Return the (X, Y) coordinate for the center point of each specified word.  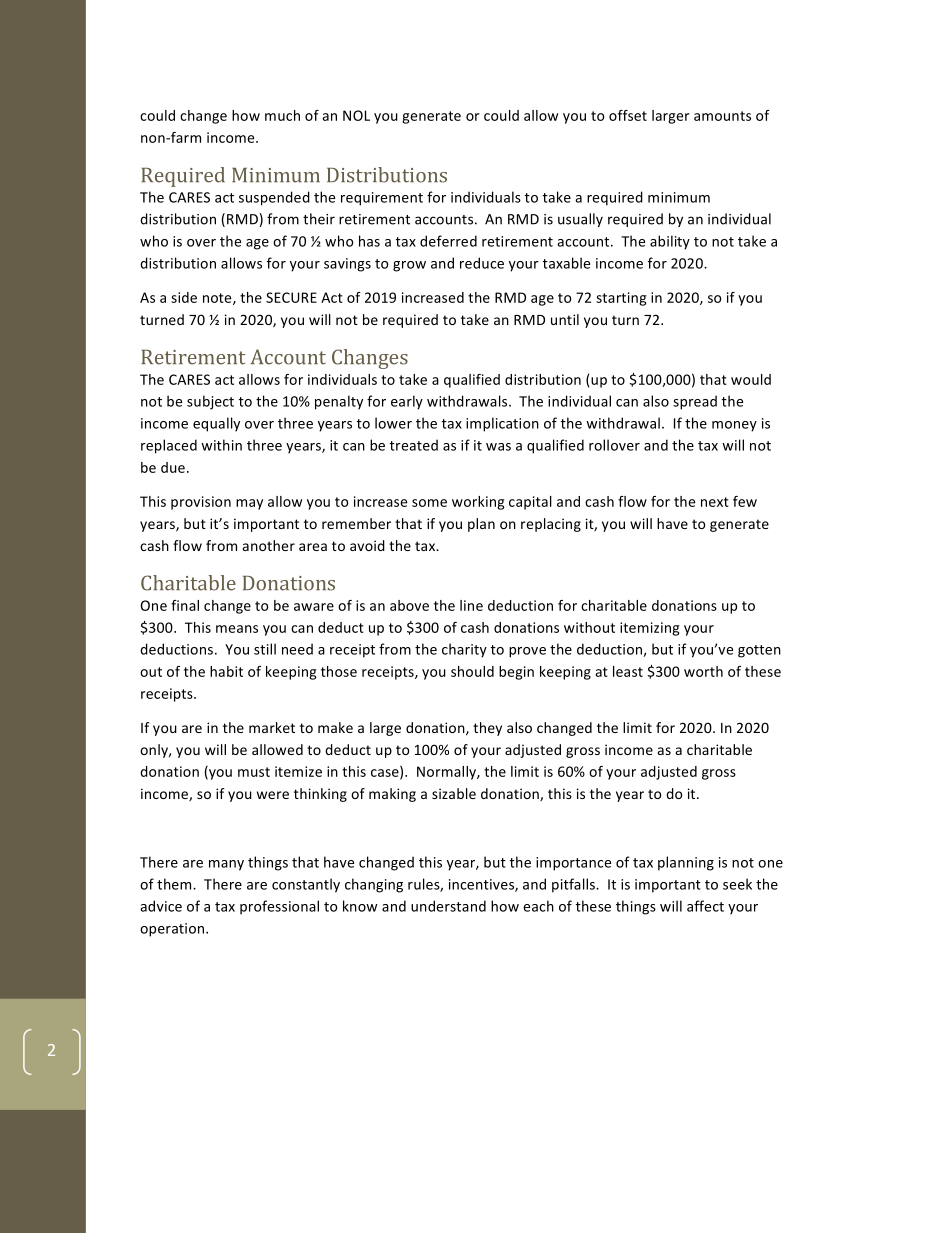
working (478, 503)
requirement (382, 199)
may (249, 504)
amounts (722, 116)
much (282, 115)
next (715, 502)
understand (448, 906)
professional (279, 907)
